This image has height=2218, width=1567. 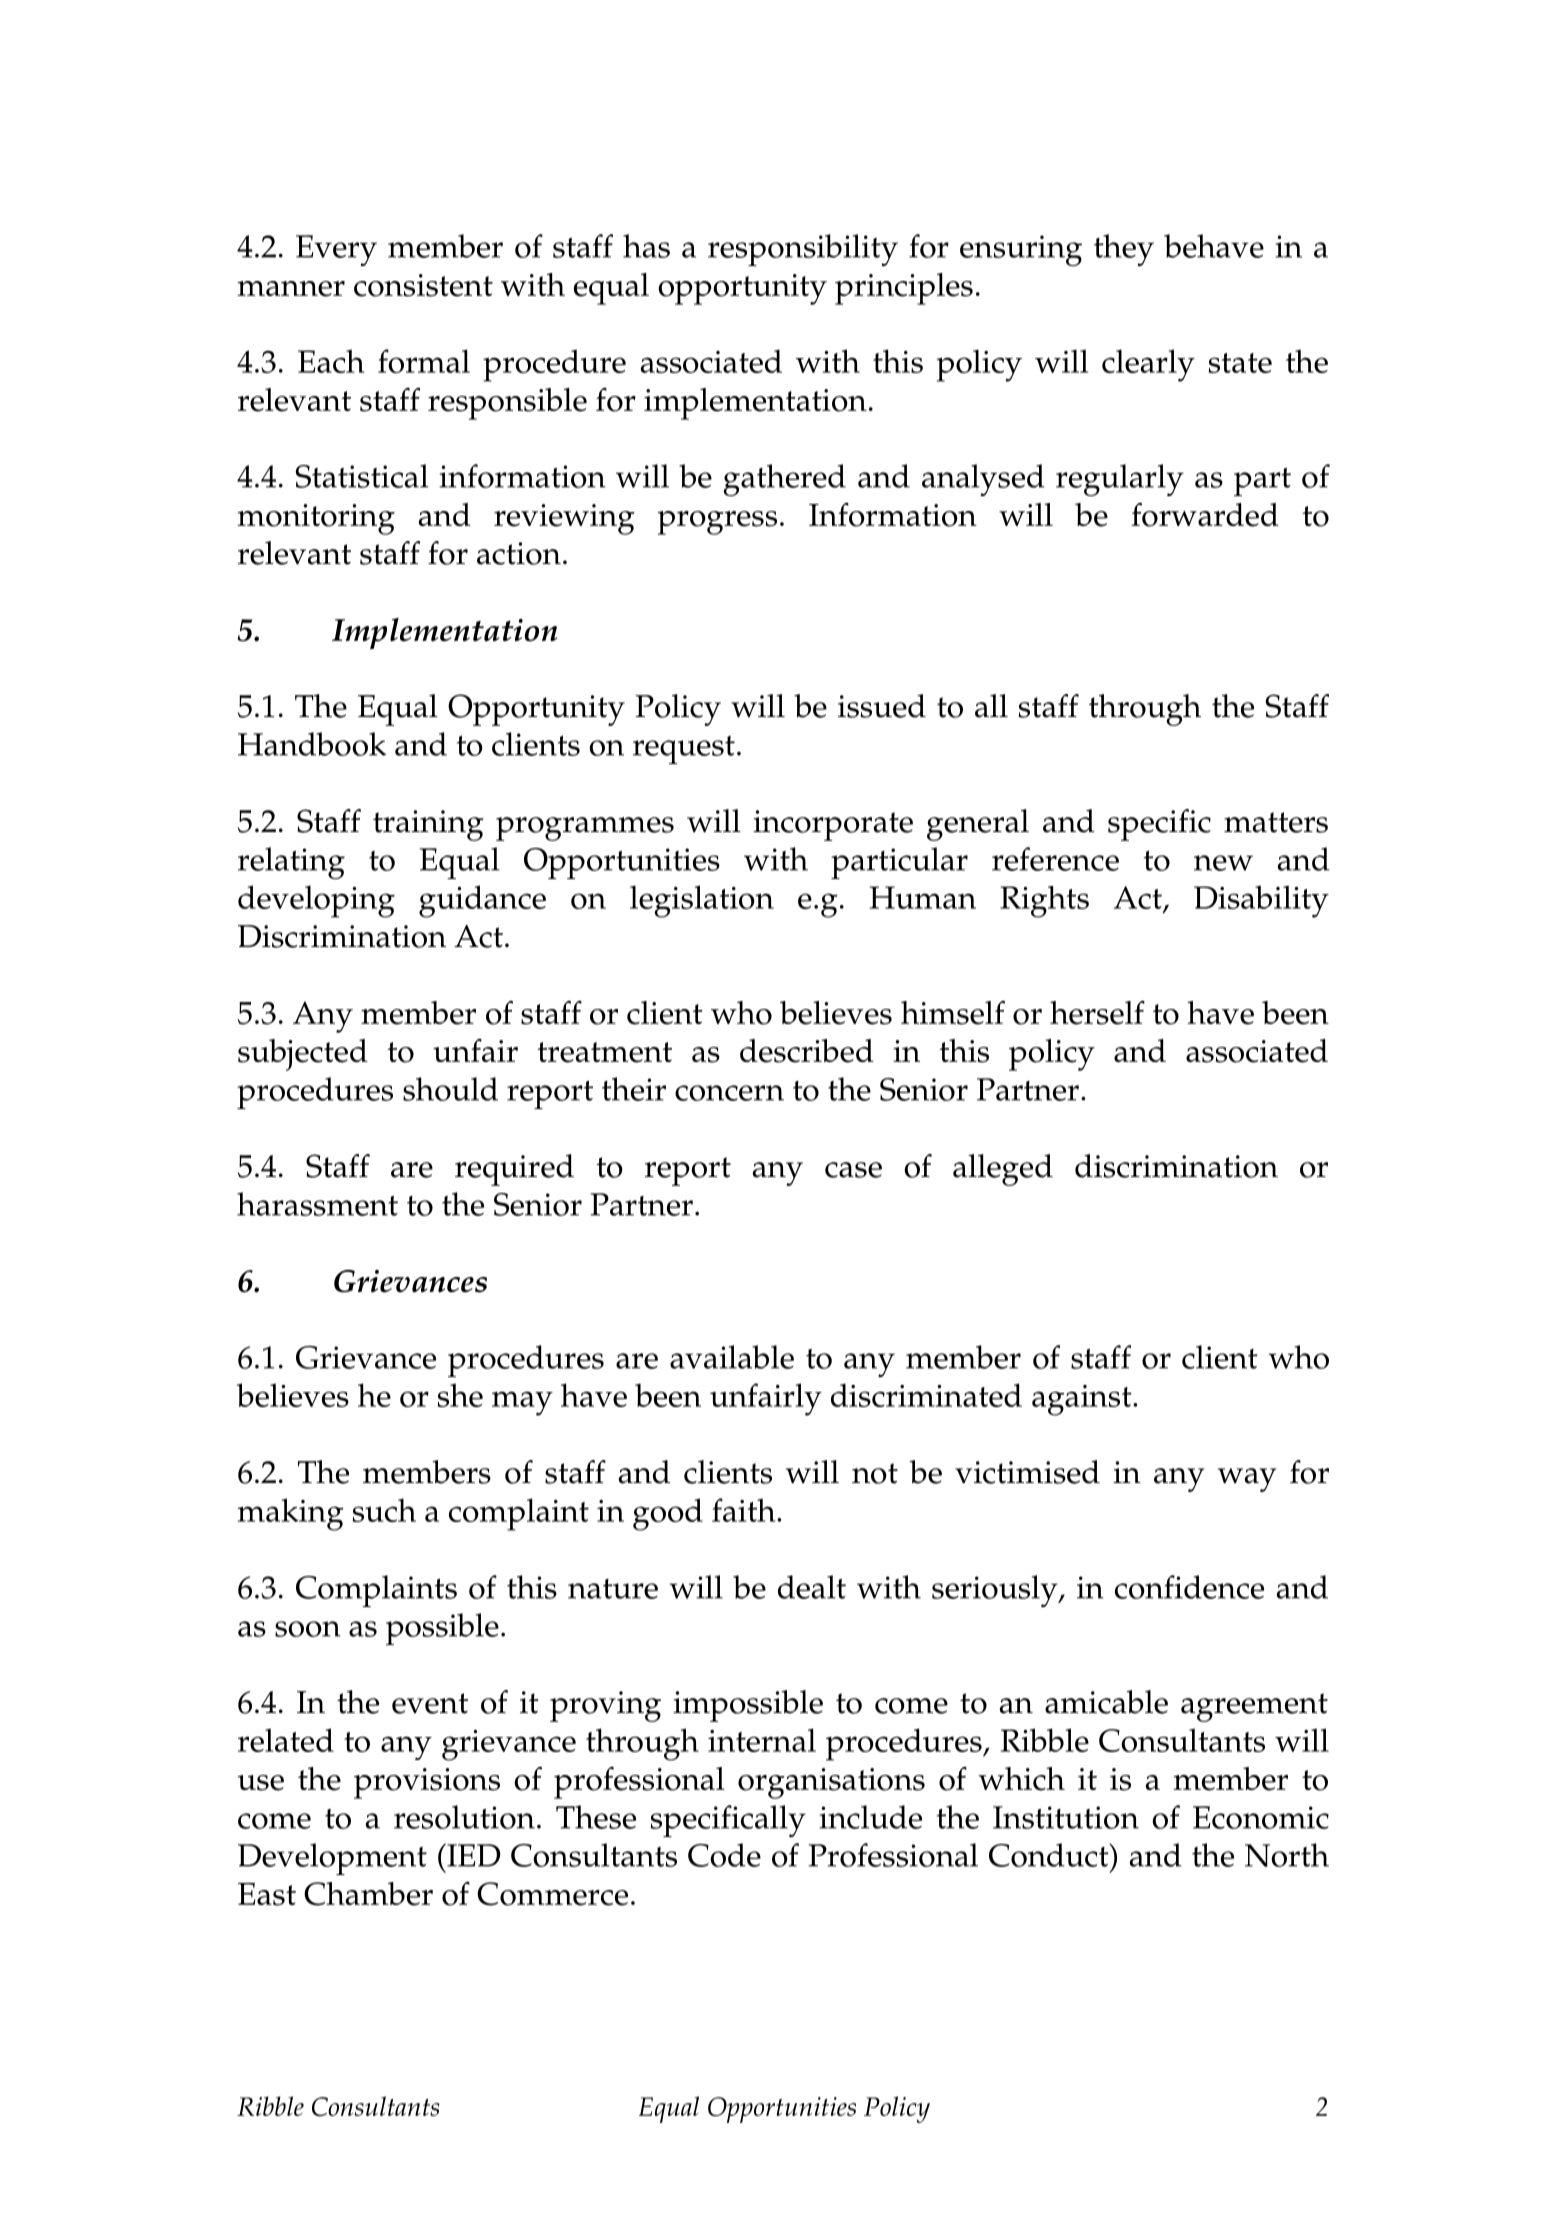 I want to click on she, so click(x=460, y=1395).
